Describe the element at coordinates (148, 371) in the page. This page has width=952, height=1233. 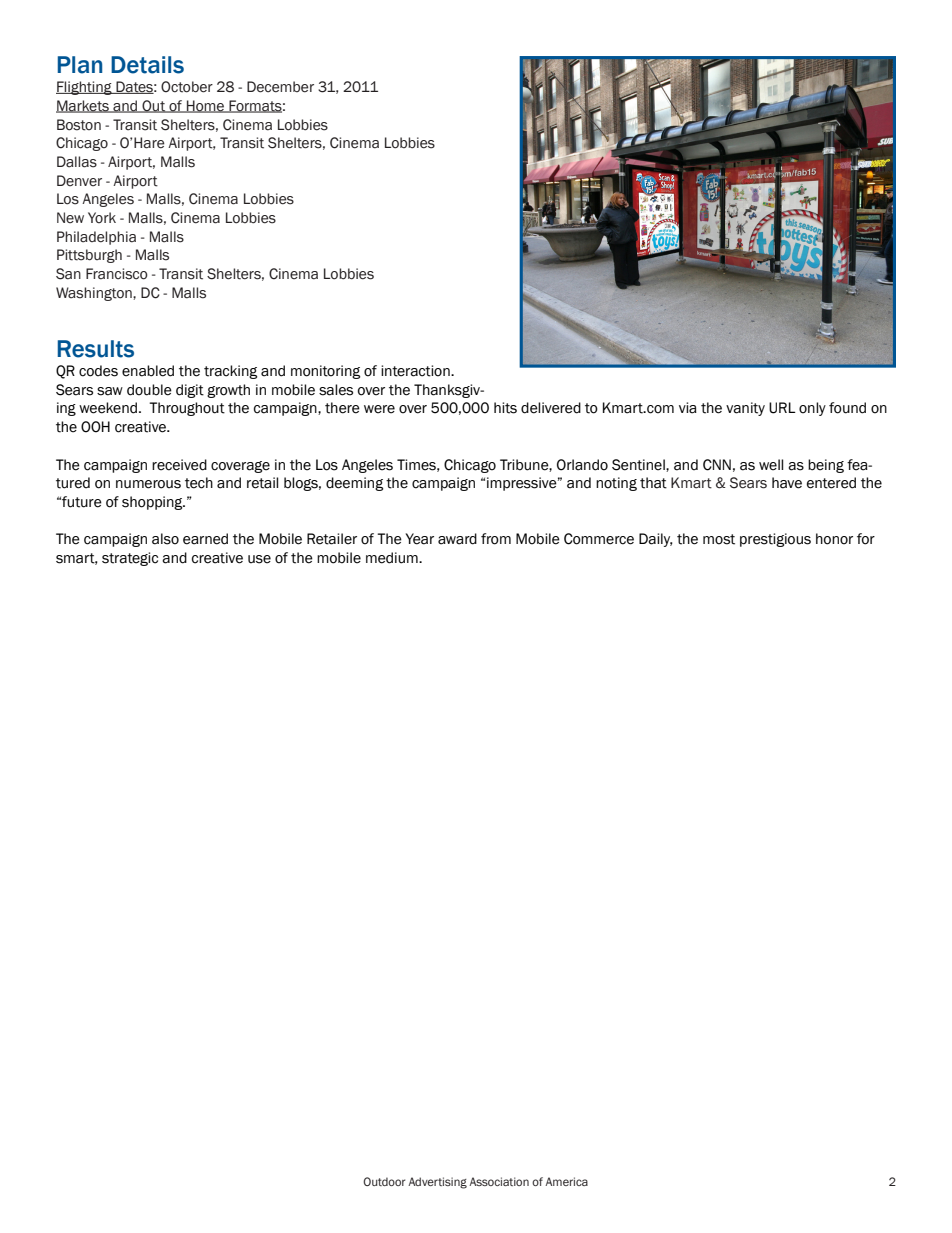
I see `enabled` at that location.
